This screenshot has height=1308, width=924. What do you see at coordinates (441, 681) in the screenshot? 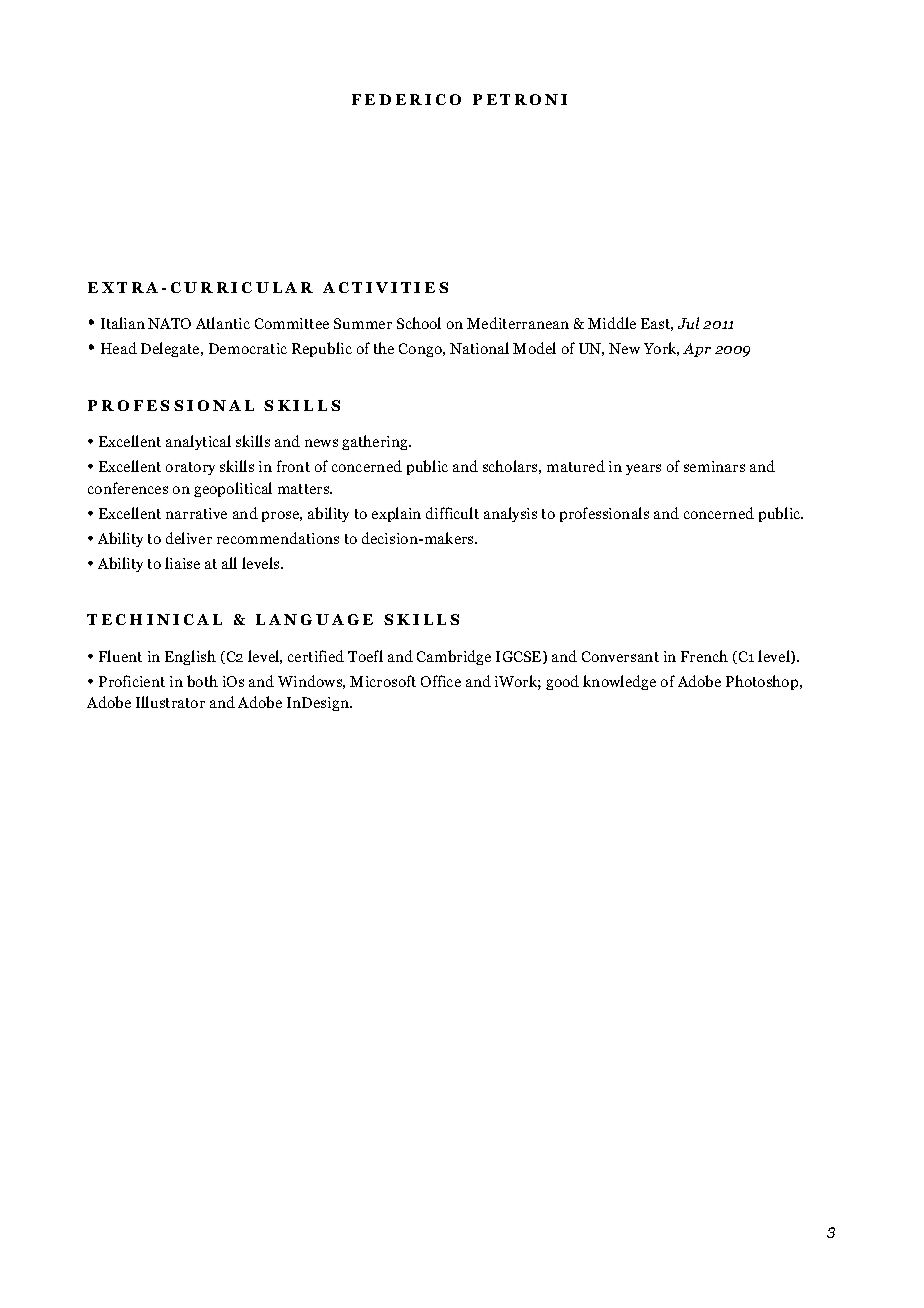
I see `Office` at bounding box center [441, 681].
